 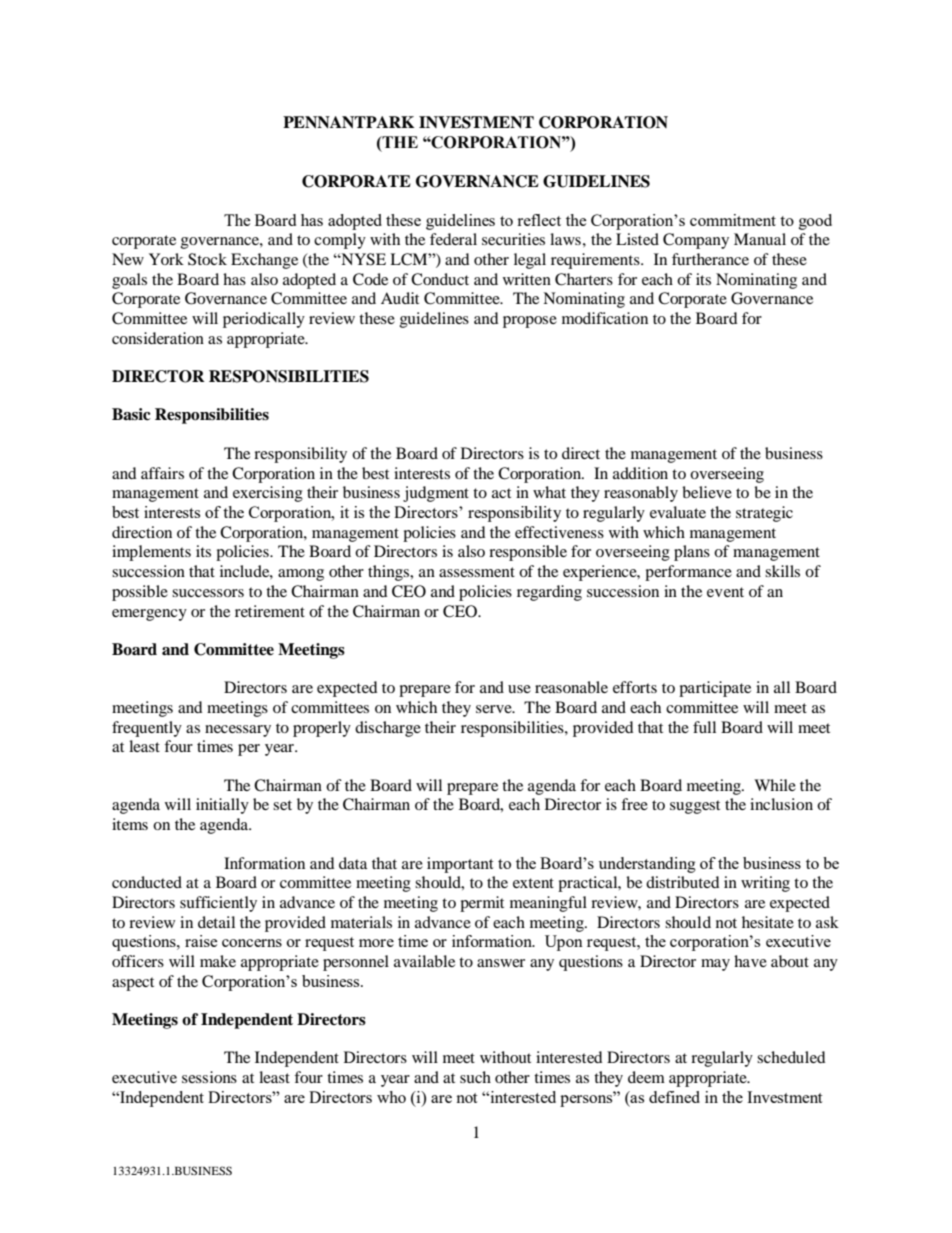 What do you see at coordinates (760, 239) in the screenshot?
I see `Manual` at bounding box center [760, 239].
